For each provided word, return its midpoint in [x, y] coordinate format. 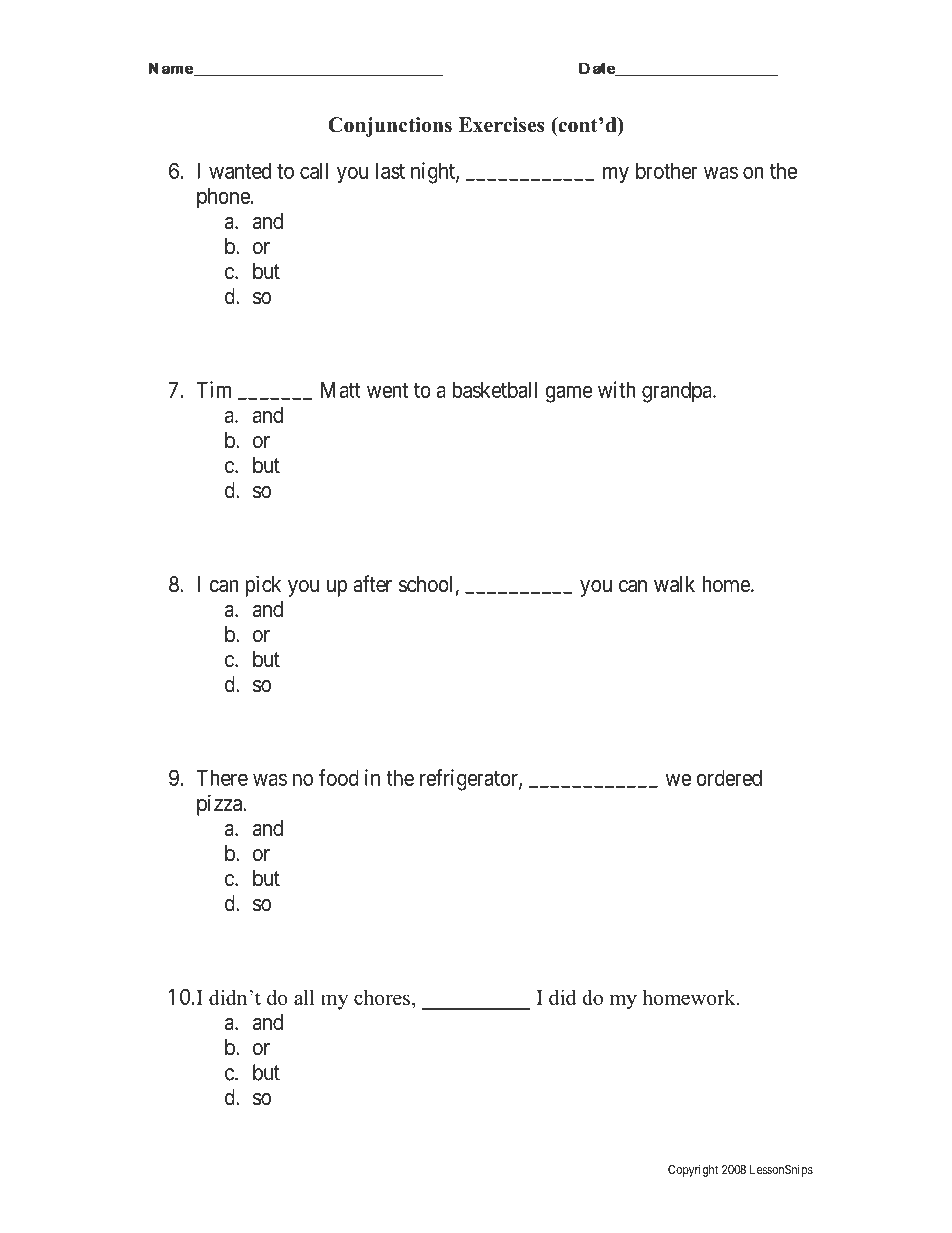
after [372, 584]
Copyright [693, 1170]
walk [674, 584]
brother [667, 171]
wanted [240, 171]
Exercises [501, 125]
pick [263, 586]
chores [382, 997]
